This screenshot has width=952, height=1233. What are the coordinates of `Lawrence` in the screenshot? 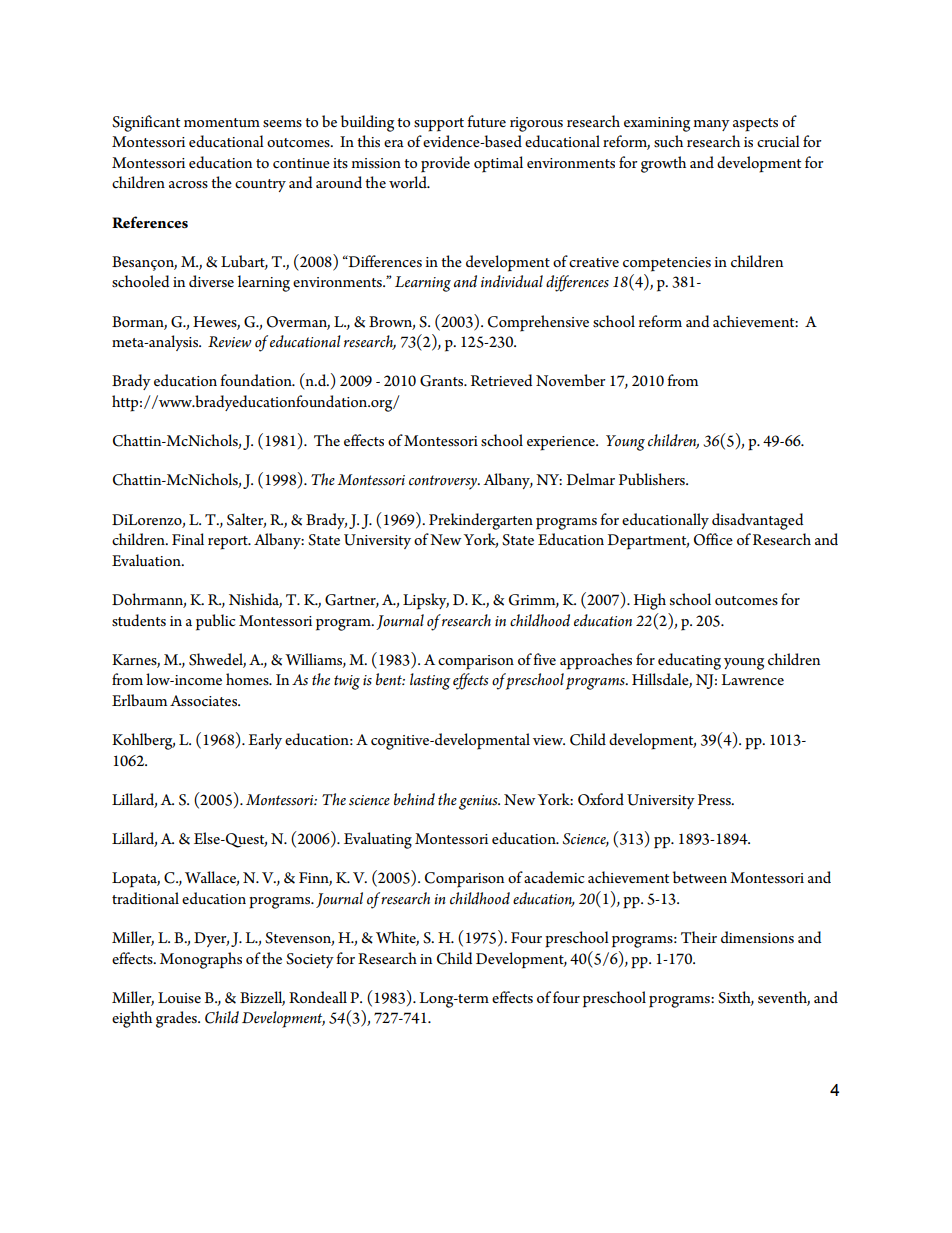 It's located at (752, 679).
